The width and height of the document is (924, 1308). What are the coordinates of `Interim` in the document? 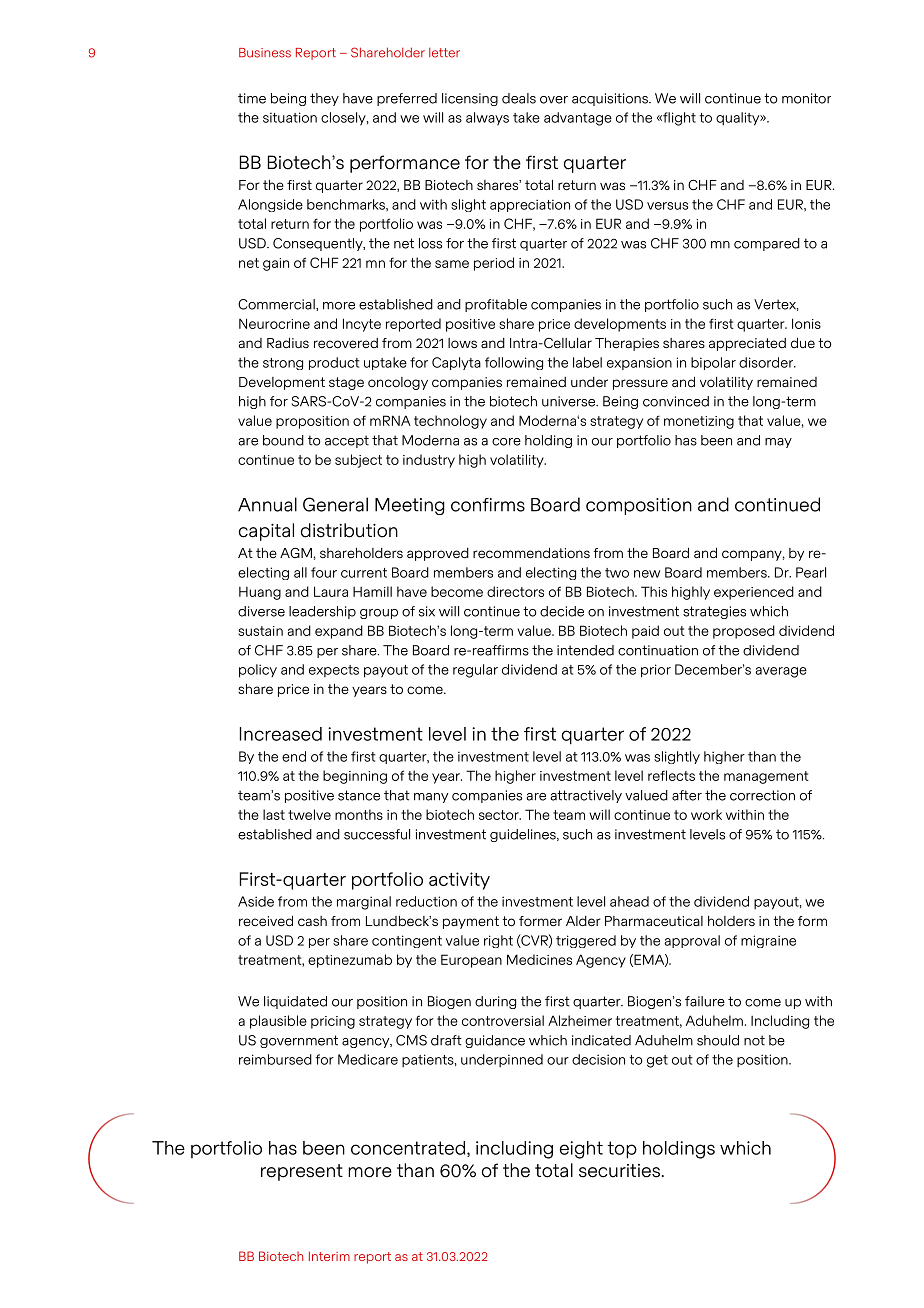 It's located at (329, 1256).
